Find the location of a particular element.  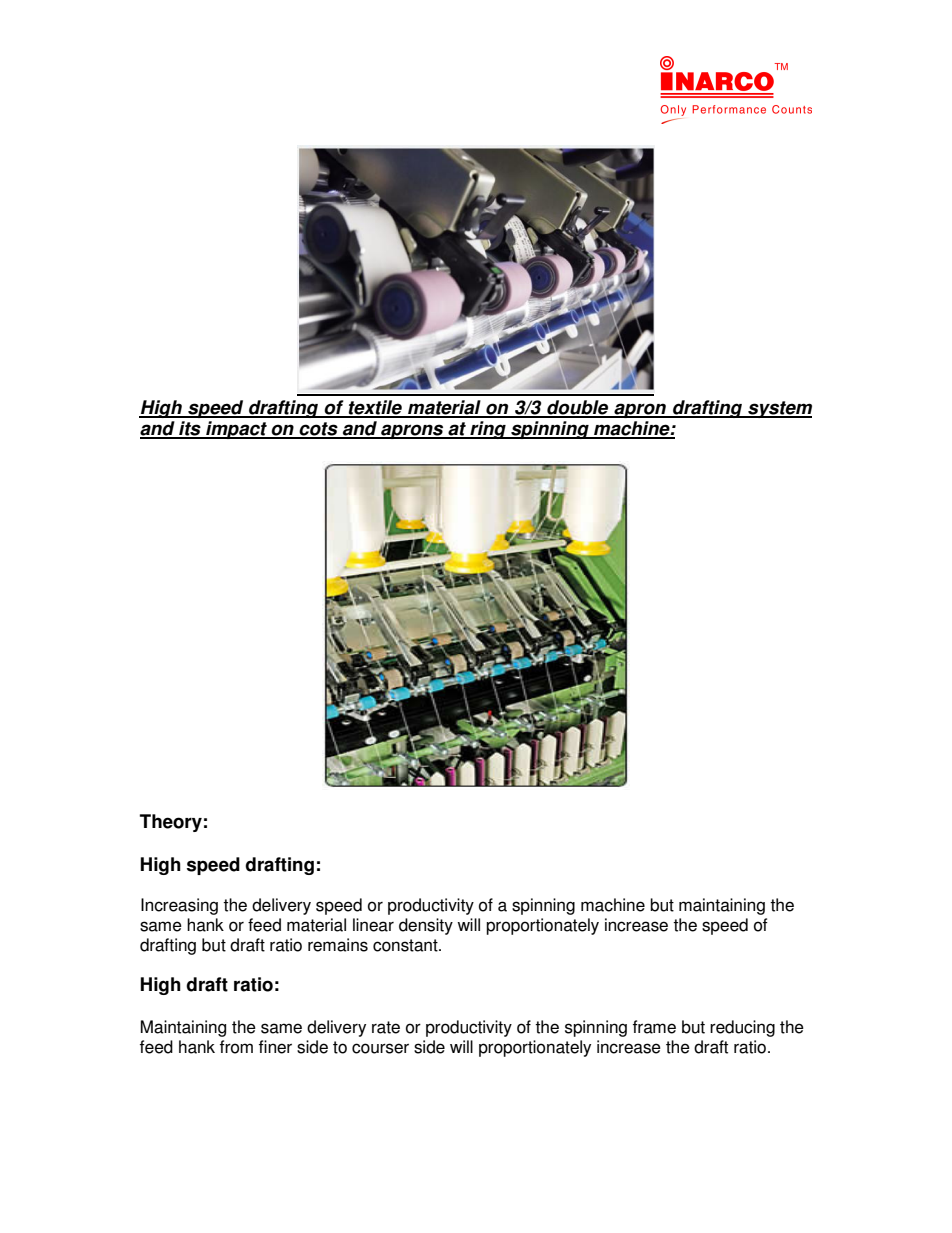

linear is located at coordinates (373, 925).
